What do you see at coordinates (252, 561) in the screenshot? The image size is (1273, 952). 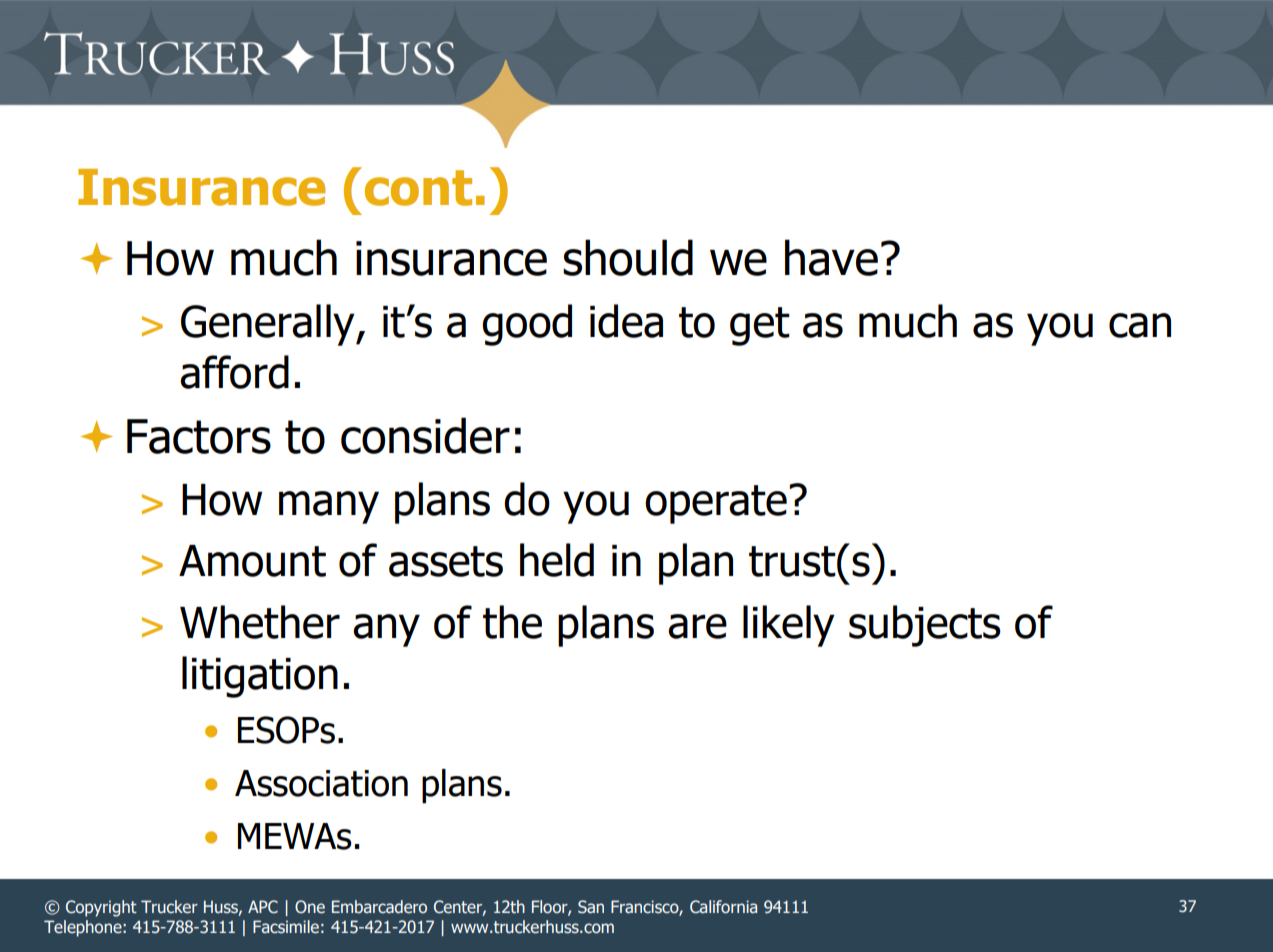 I see `Amount` at bounding box center [252, 561].
